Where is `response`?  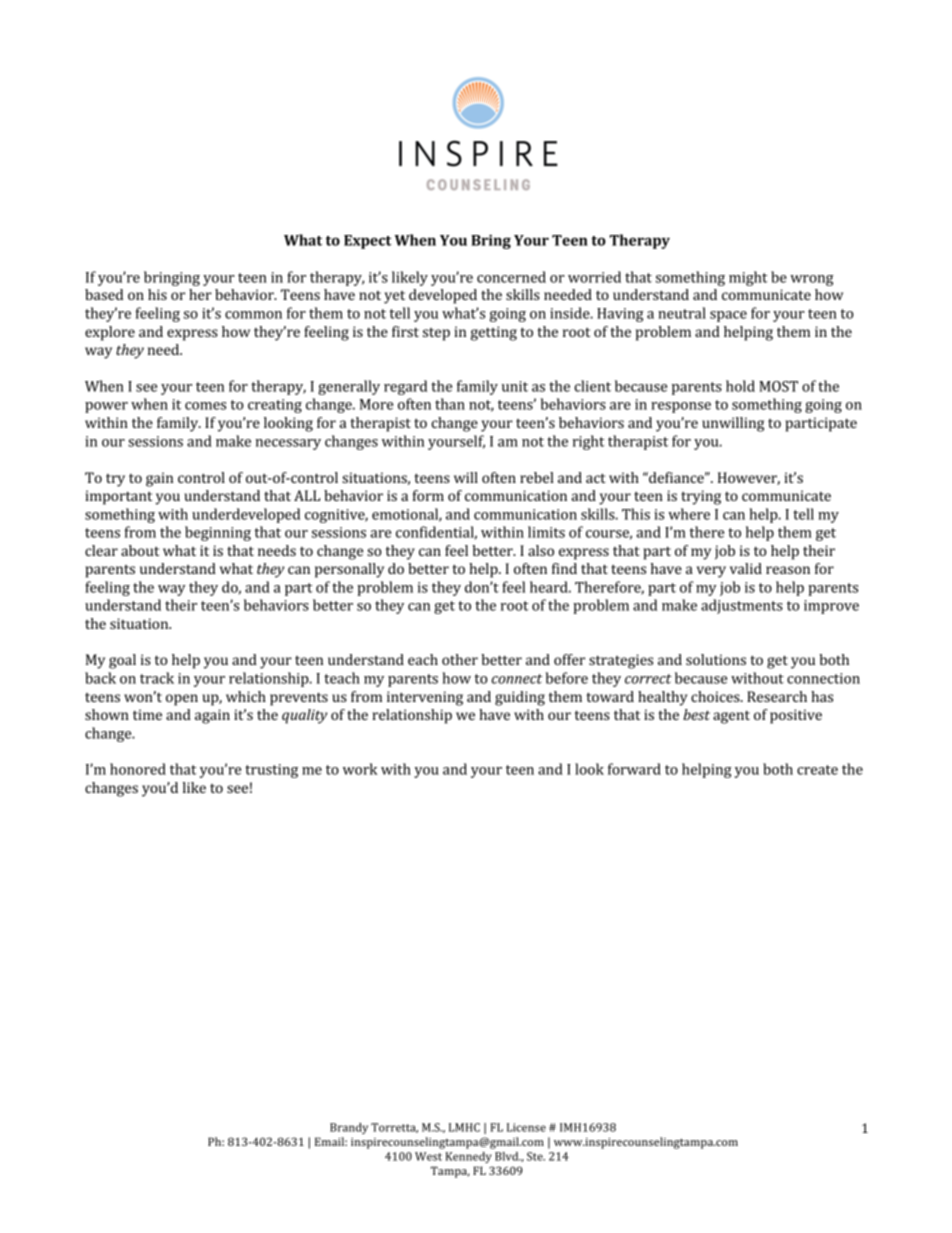 response is located at coordinates (681, 407).
